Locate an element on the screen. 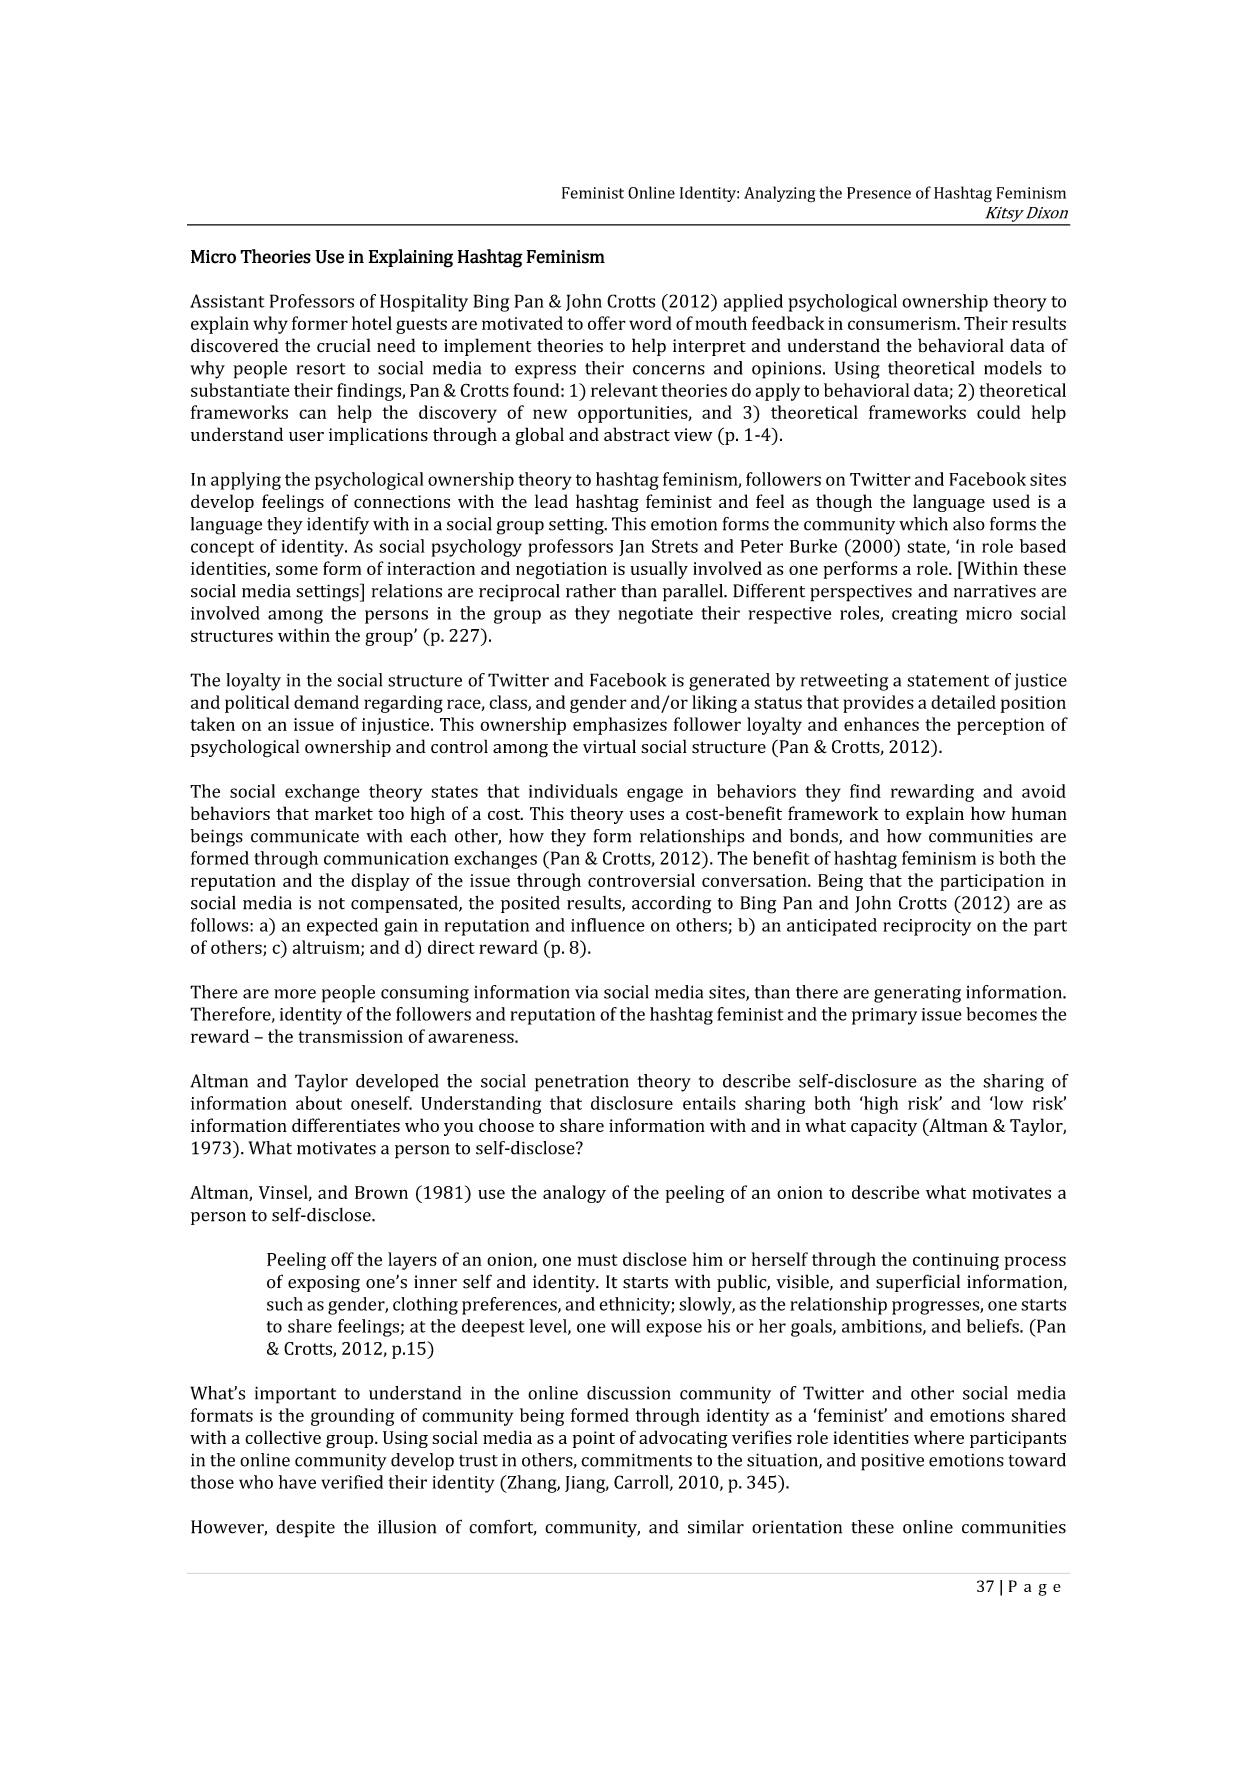 The image size is (1257, 1778). positive is located at coordinates (892, 1462).
